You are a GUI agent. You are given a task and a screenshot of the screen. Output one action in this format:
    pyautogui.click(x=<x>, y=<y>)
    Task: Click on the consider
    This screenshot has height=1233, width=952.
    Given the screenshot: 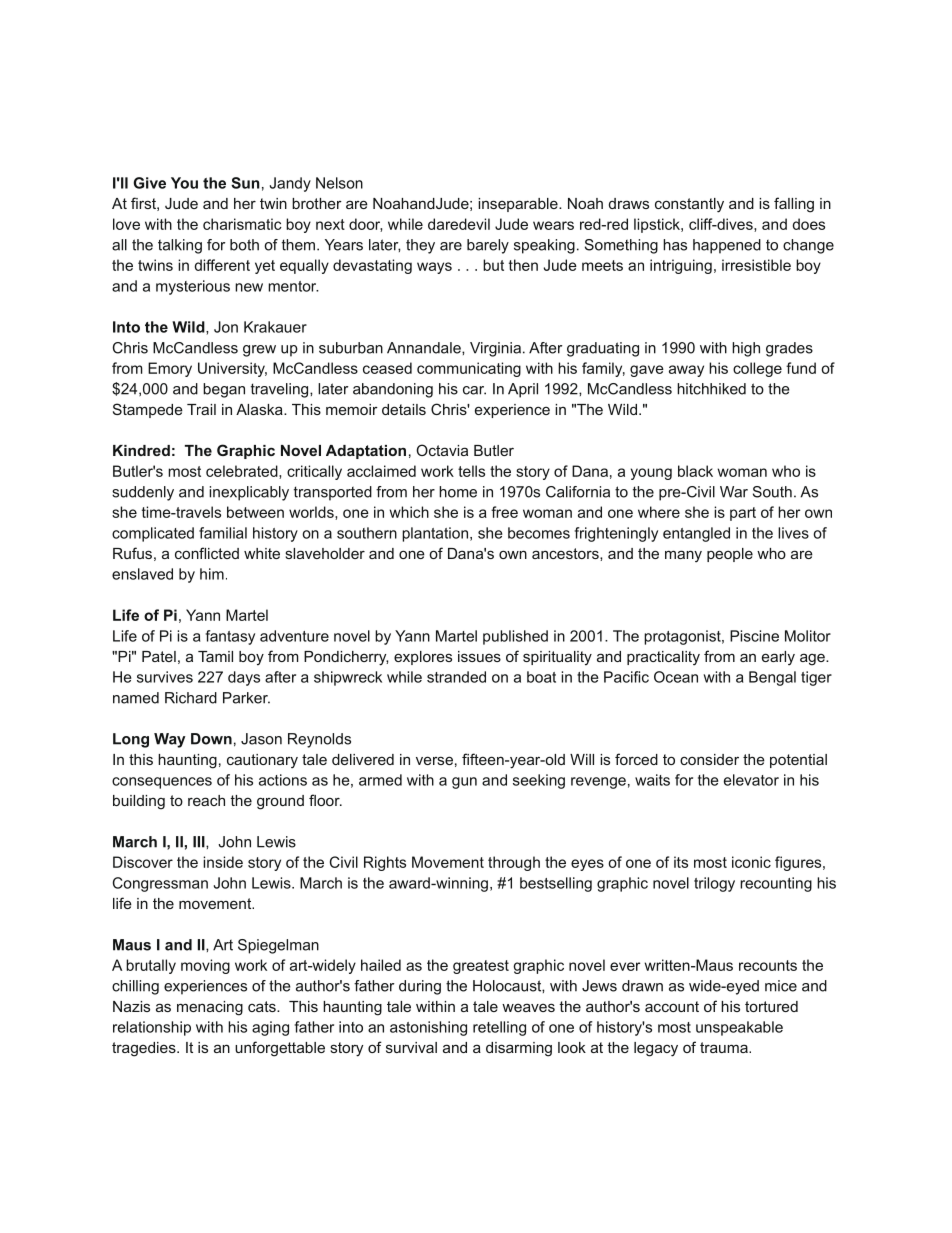 What is the action you would take?
    pyautogui.click(x=709, y=759)
